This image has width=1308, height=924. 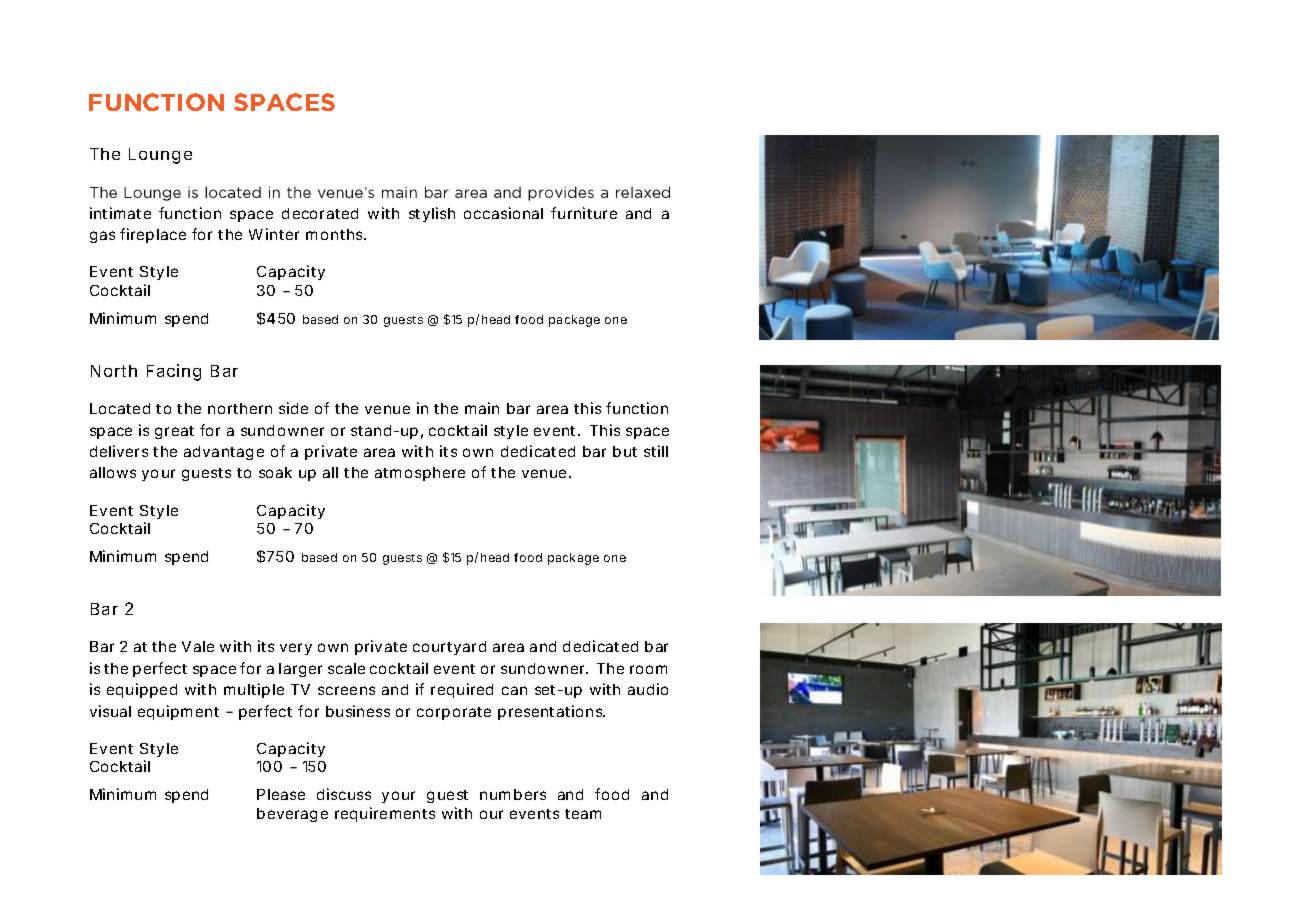 I want to click on courtyard, so click(x=449, y=648).
